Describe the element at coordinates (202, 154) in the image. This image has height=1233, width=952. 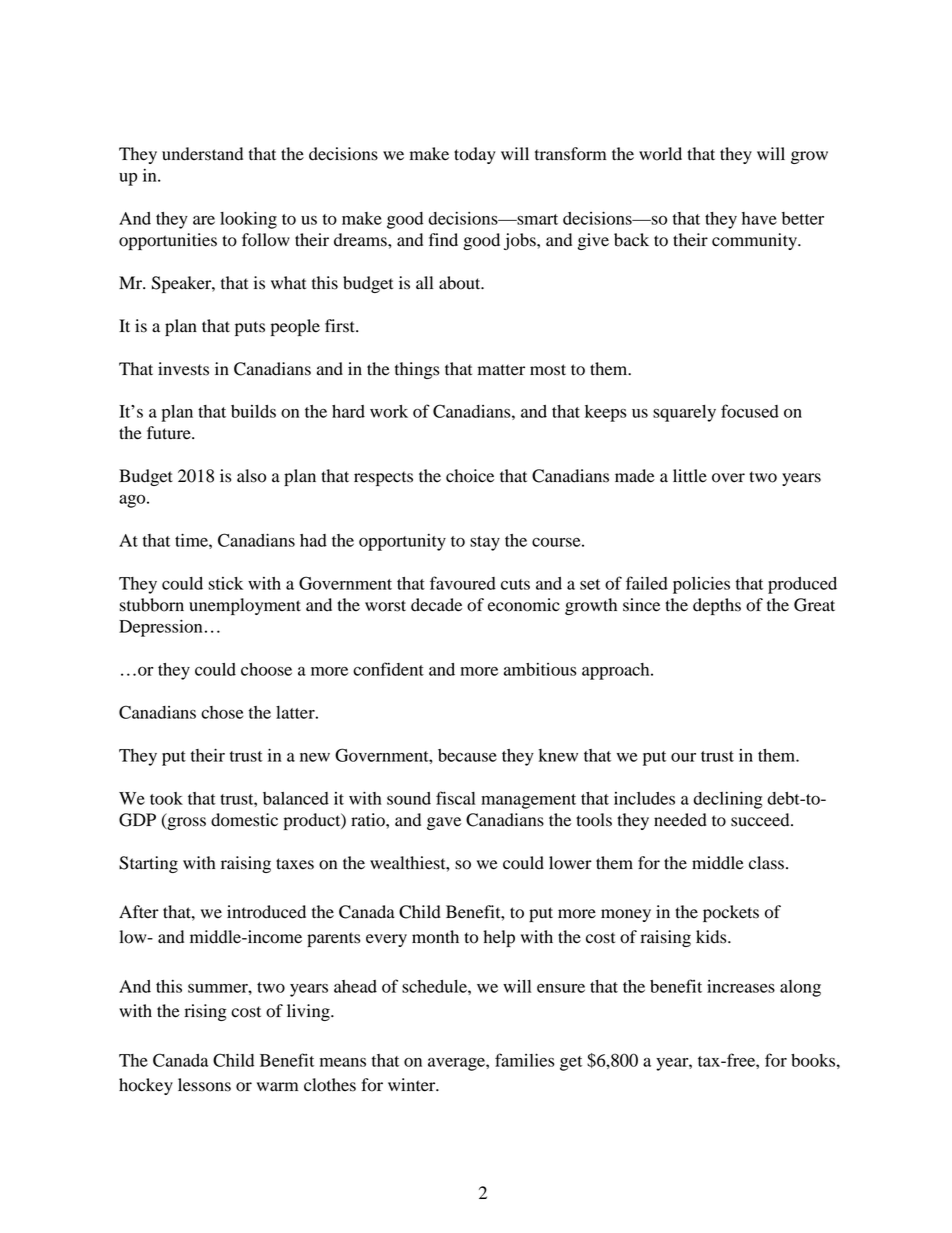
I see `understand` at that location.
